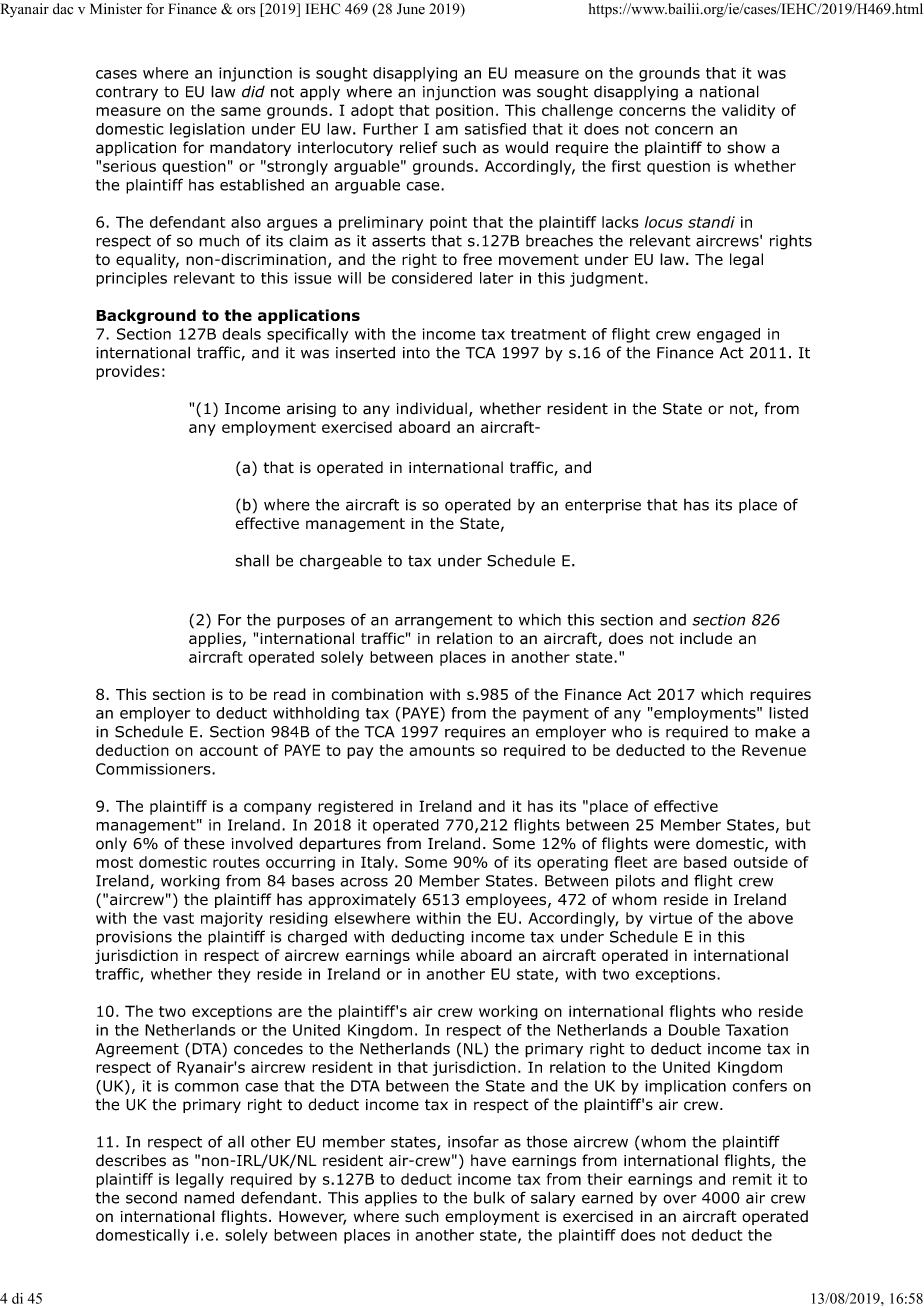  What do you see at coordinates (411, 9) in the image?
I see `June` at bounding box center [411, 9].
